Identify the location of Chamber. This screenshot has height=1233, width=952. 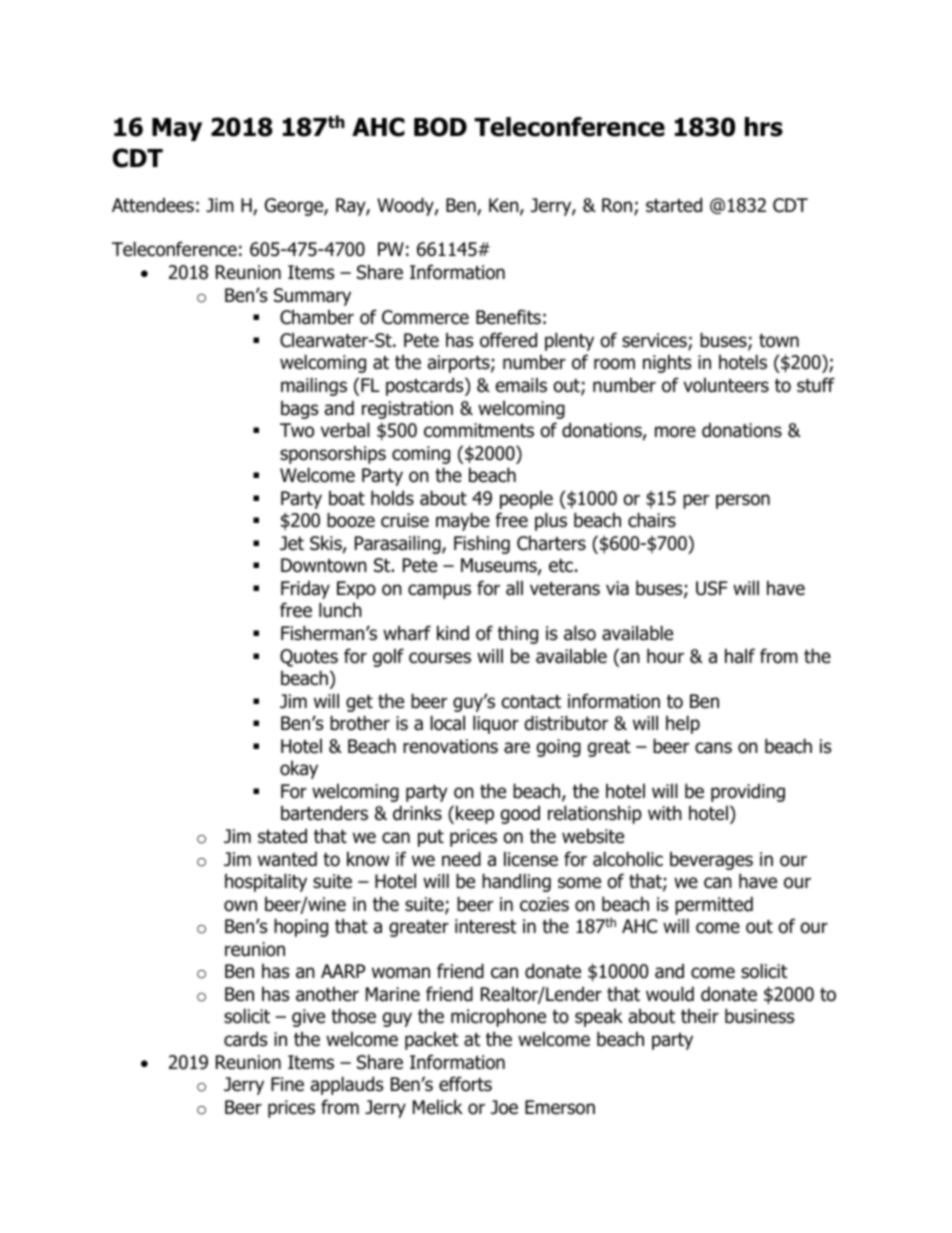
(317, 317).
